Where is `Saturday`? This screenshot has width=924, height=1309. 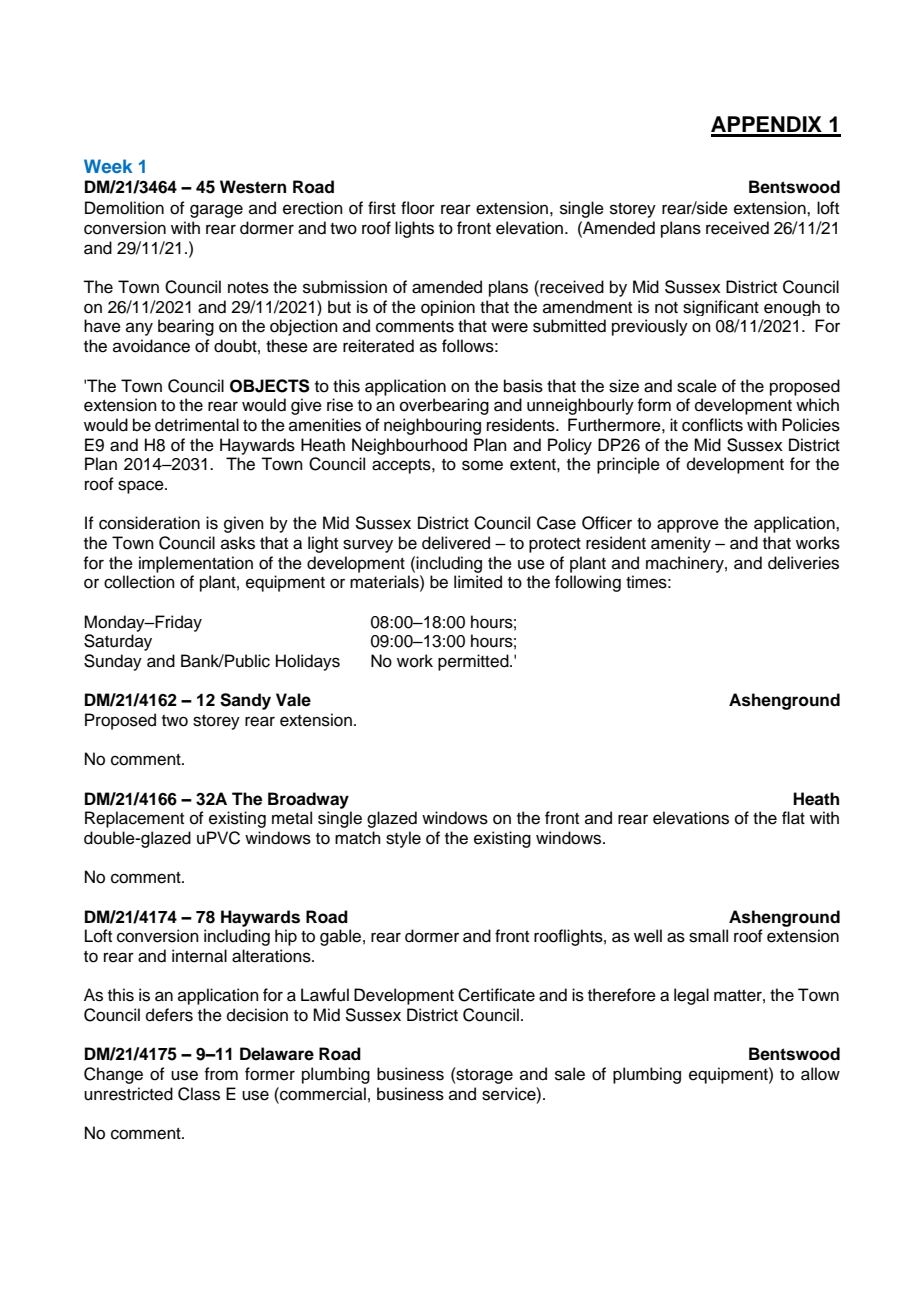 Saturday is located at coordinates (118, 642).
